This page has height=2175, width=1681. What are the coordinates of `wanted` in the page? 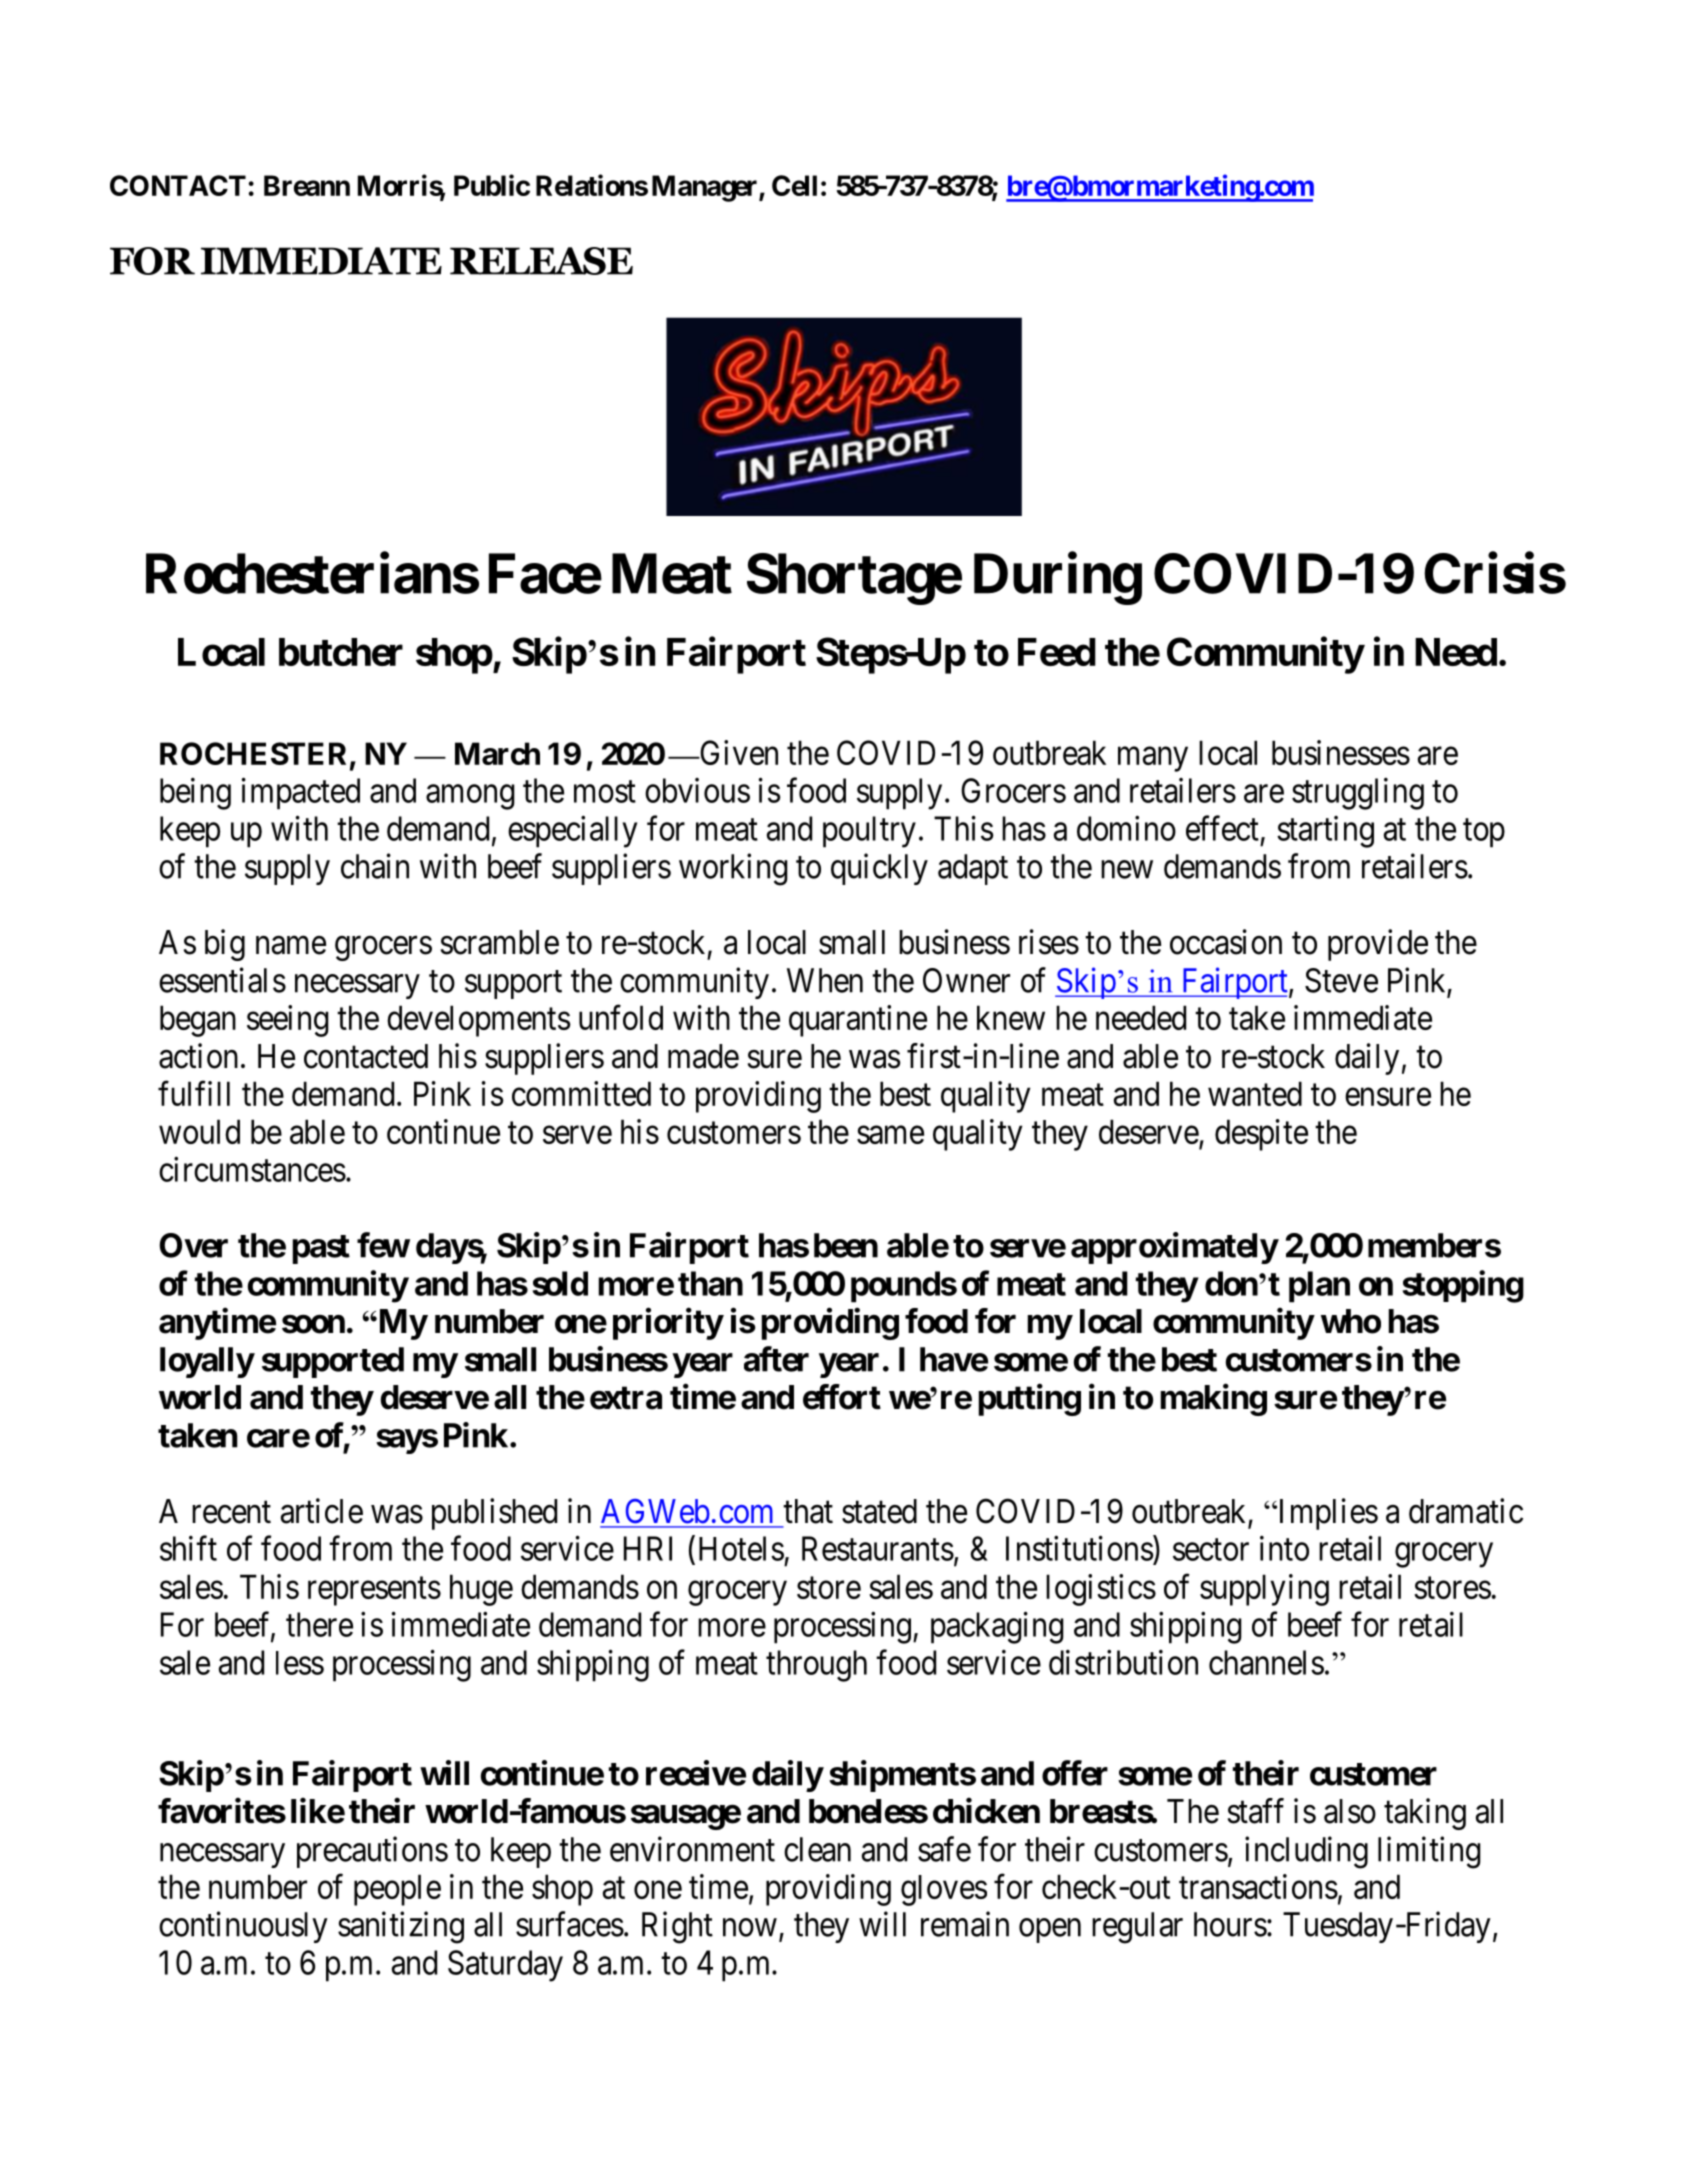 It's located at (1255, 1093).
